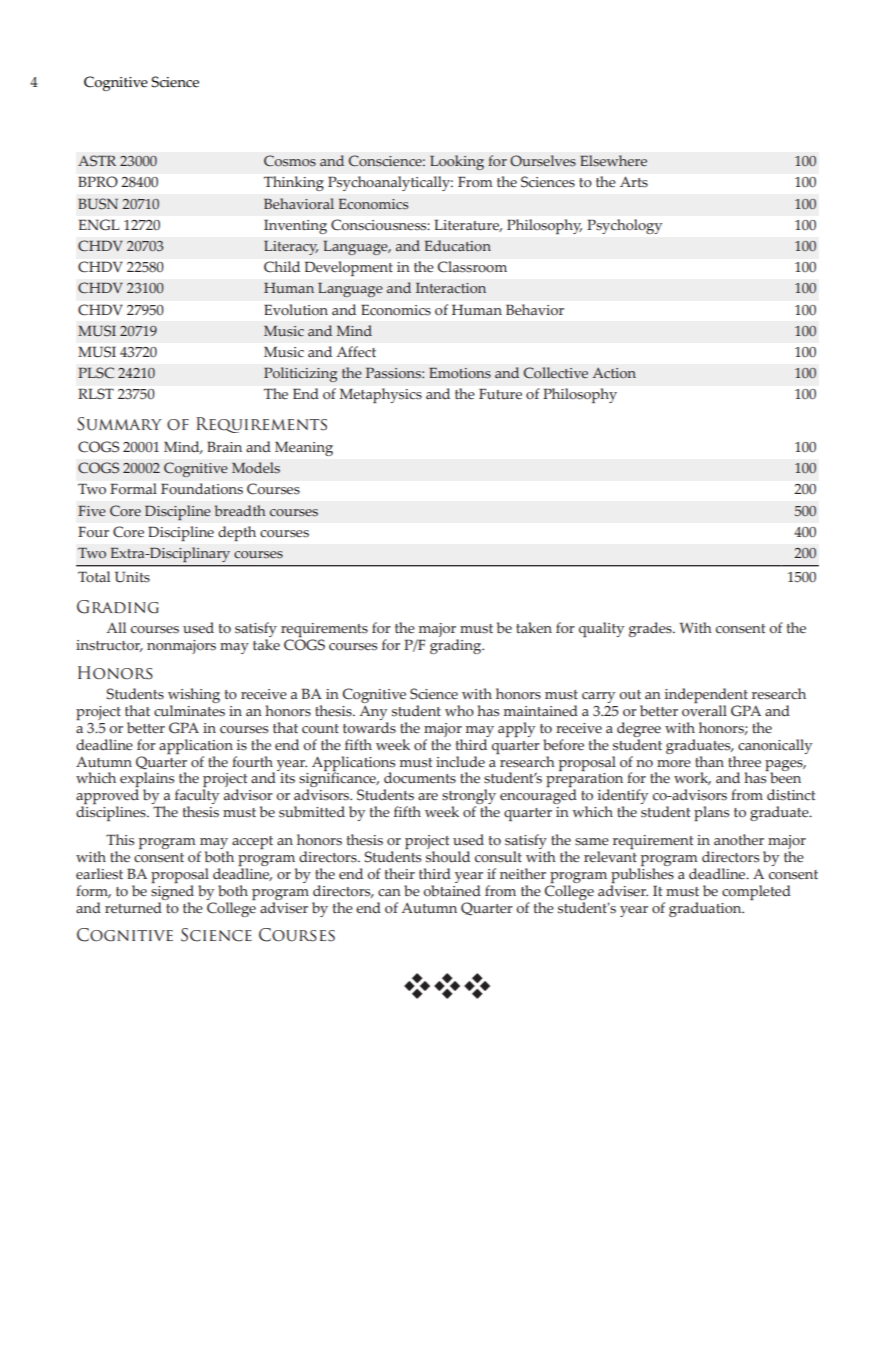  I want to click on Looking, so click(457, 162).
